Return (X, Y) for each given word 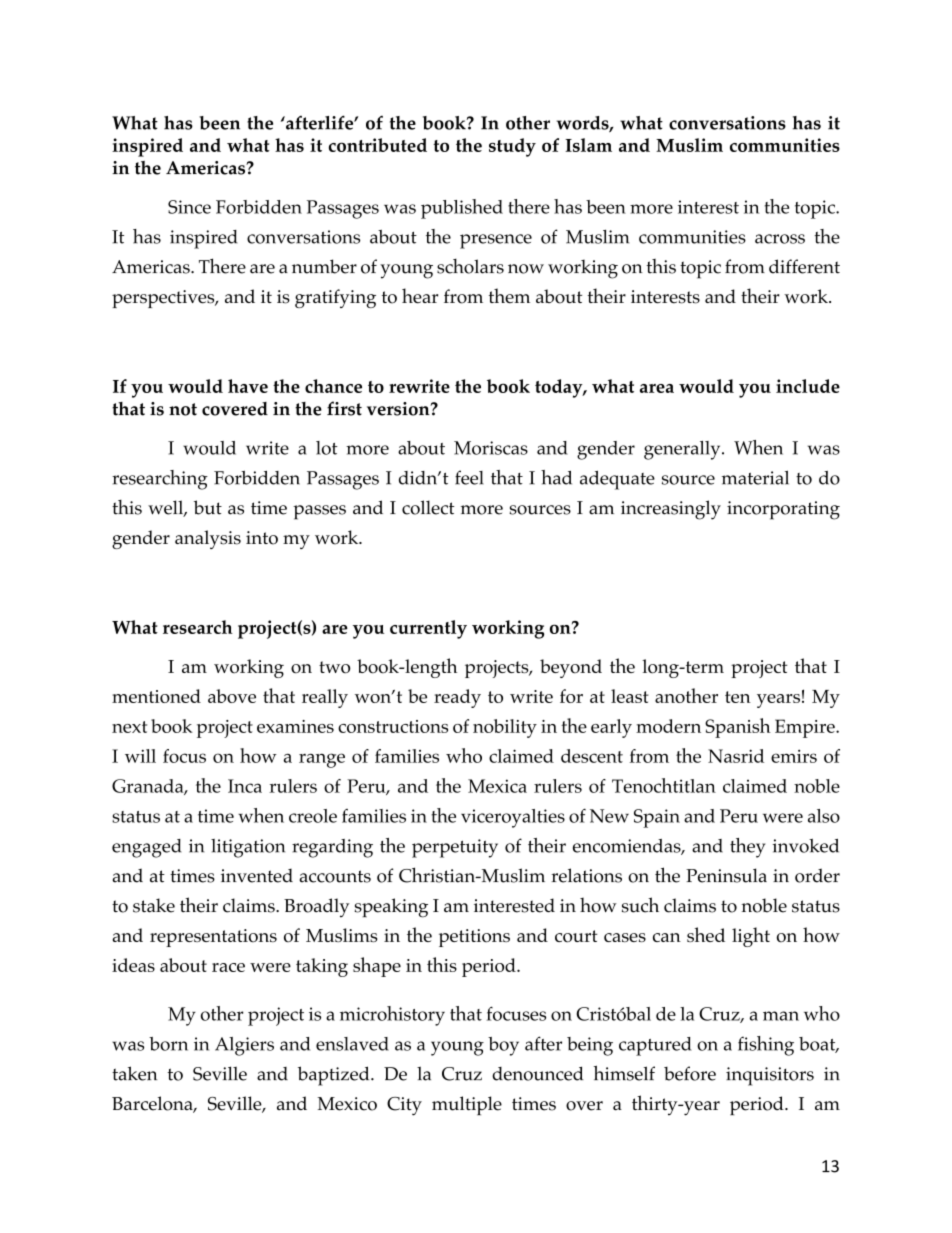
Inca (245, 786)
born (168, 1044)
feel (469, 477)
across (780, 239)
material (755, 477)
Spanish (738, 728)
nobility (505, 728)
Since (189, 207)
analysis (208, 539)
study (512, 147)
